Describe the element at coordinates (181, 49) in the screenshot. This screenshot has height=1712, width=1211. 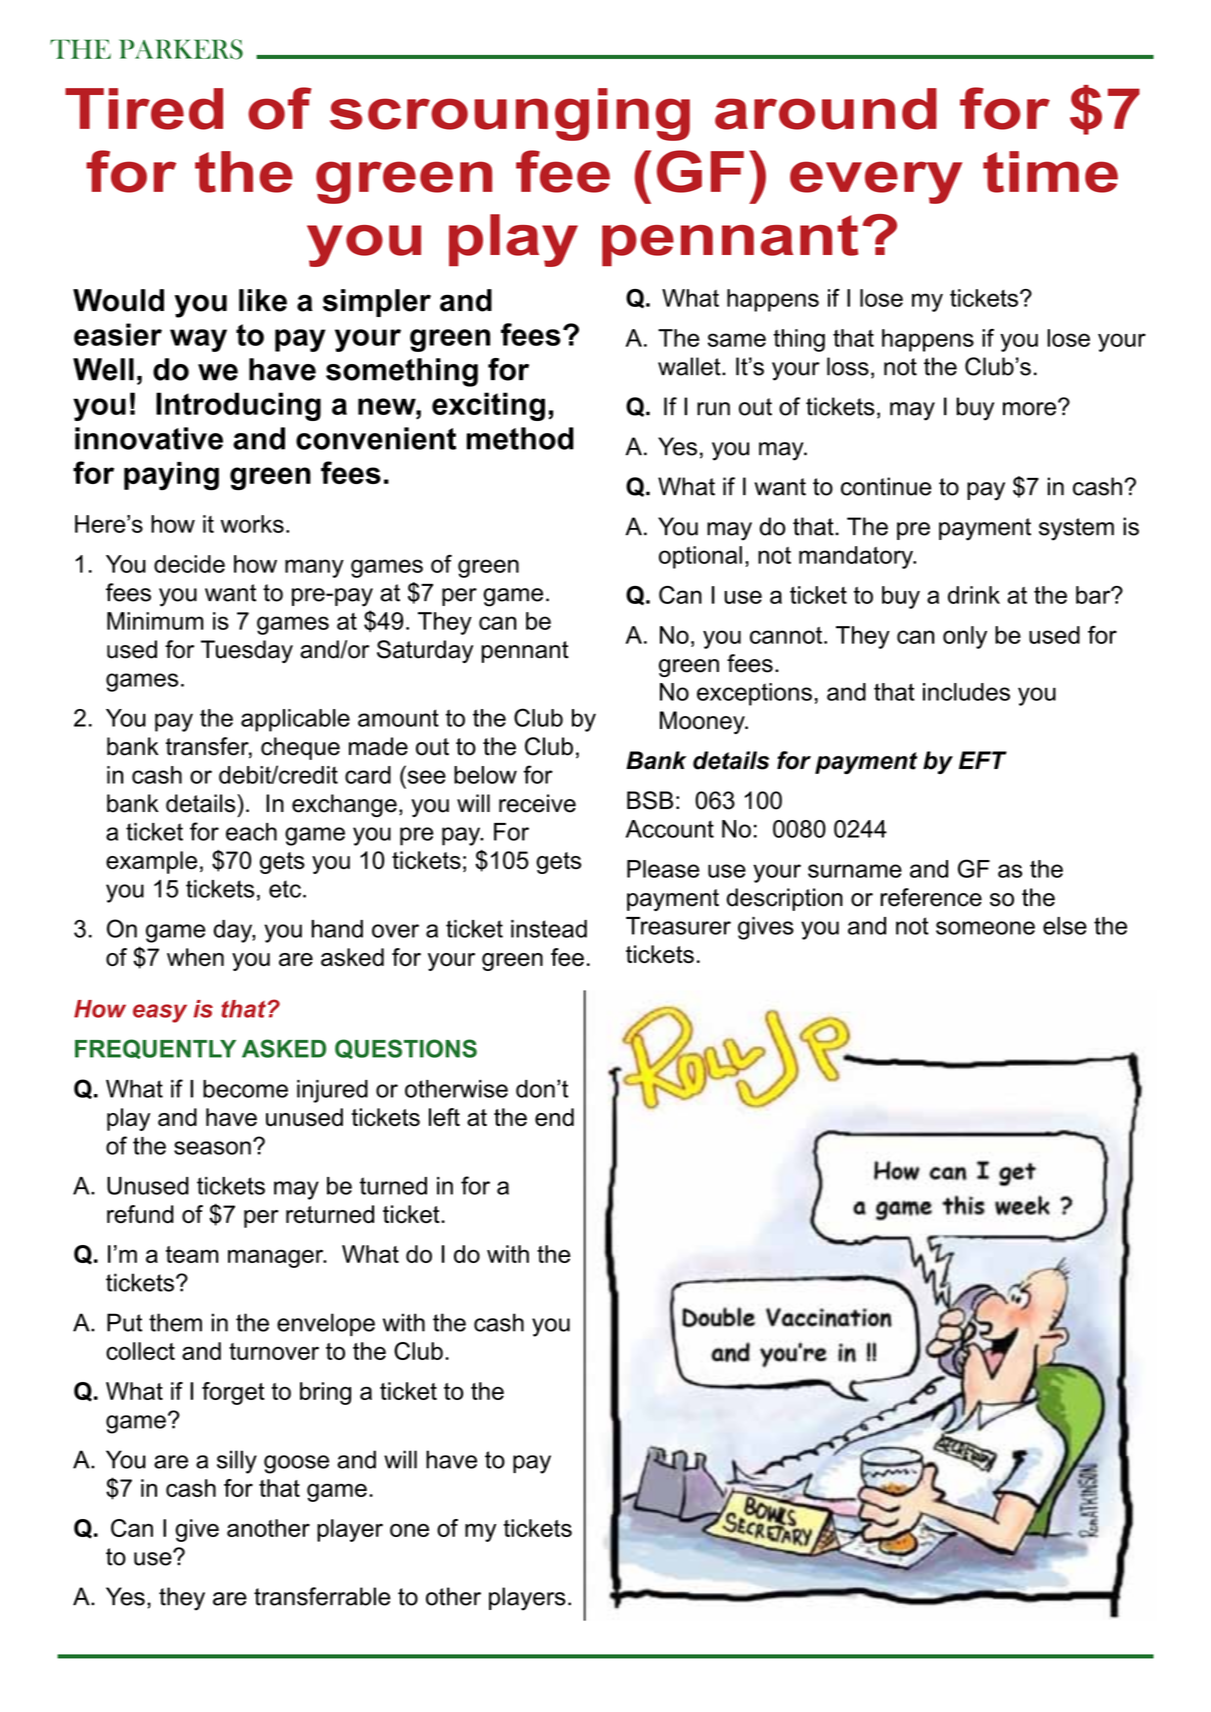
I see `PARKERS` at that location.
